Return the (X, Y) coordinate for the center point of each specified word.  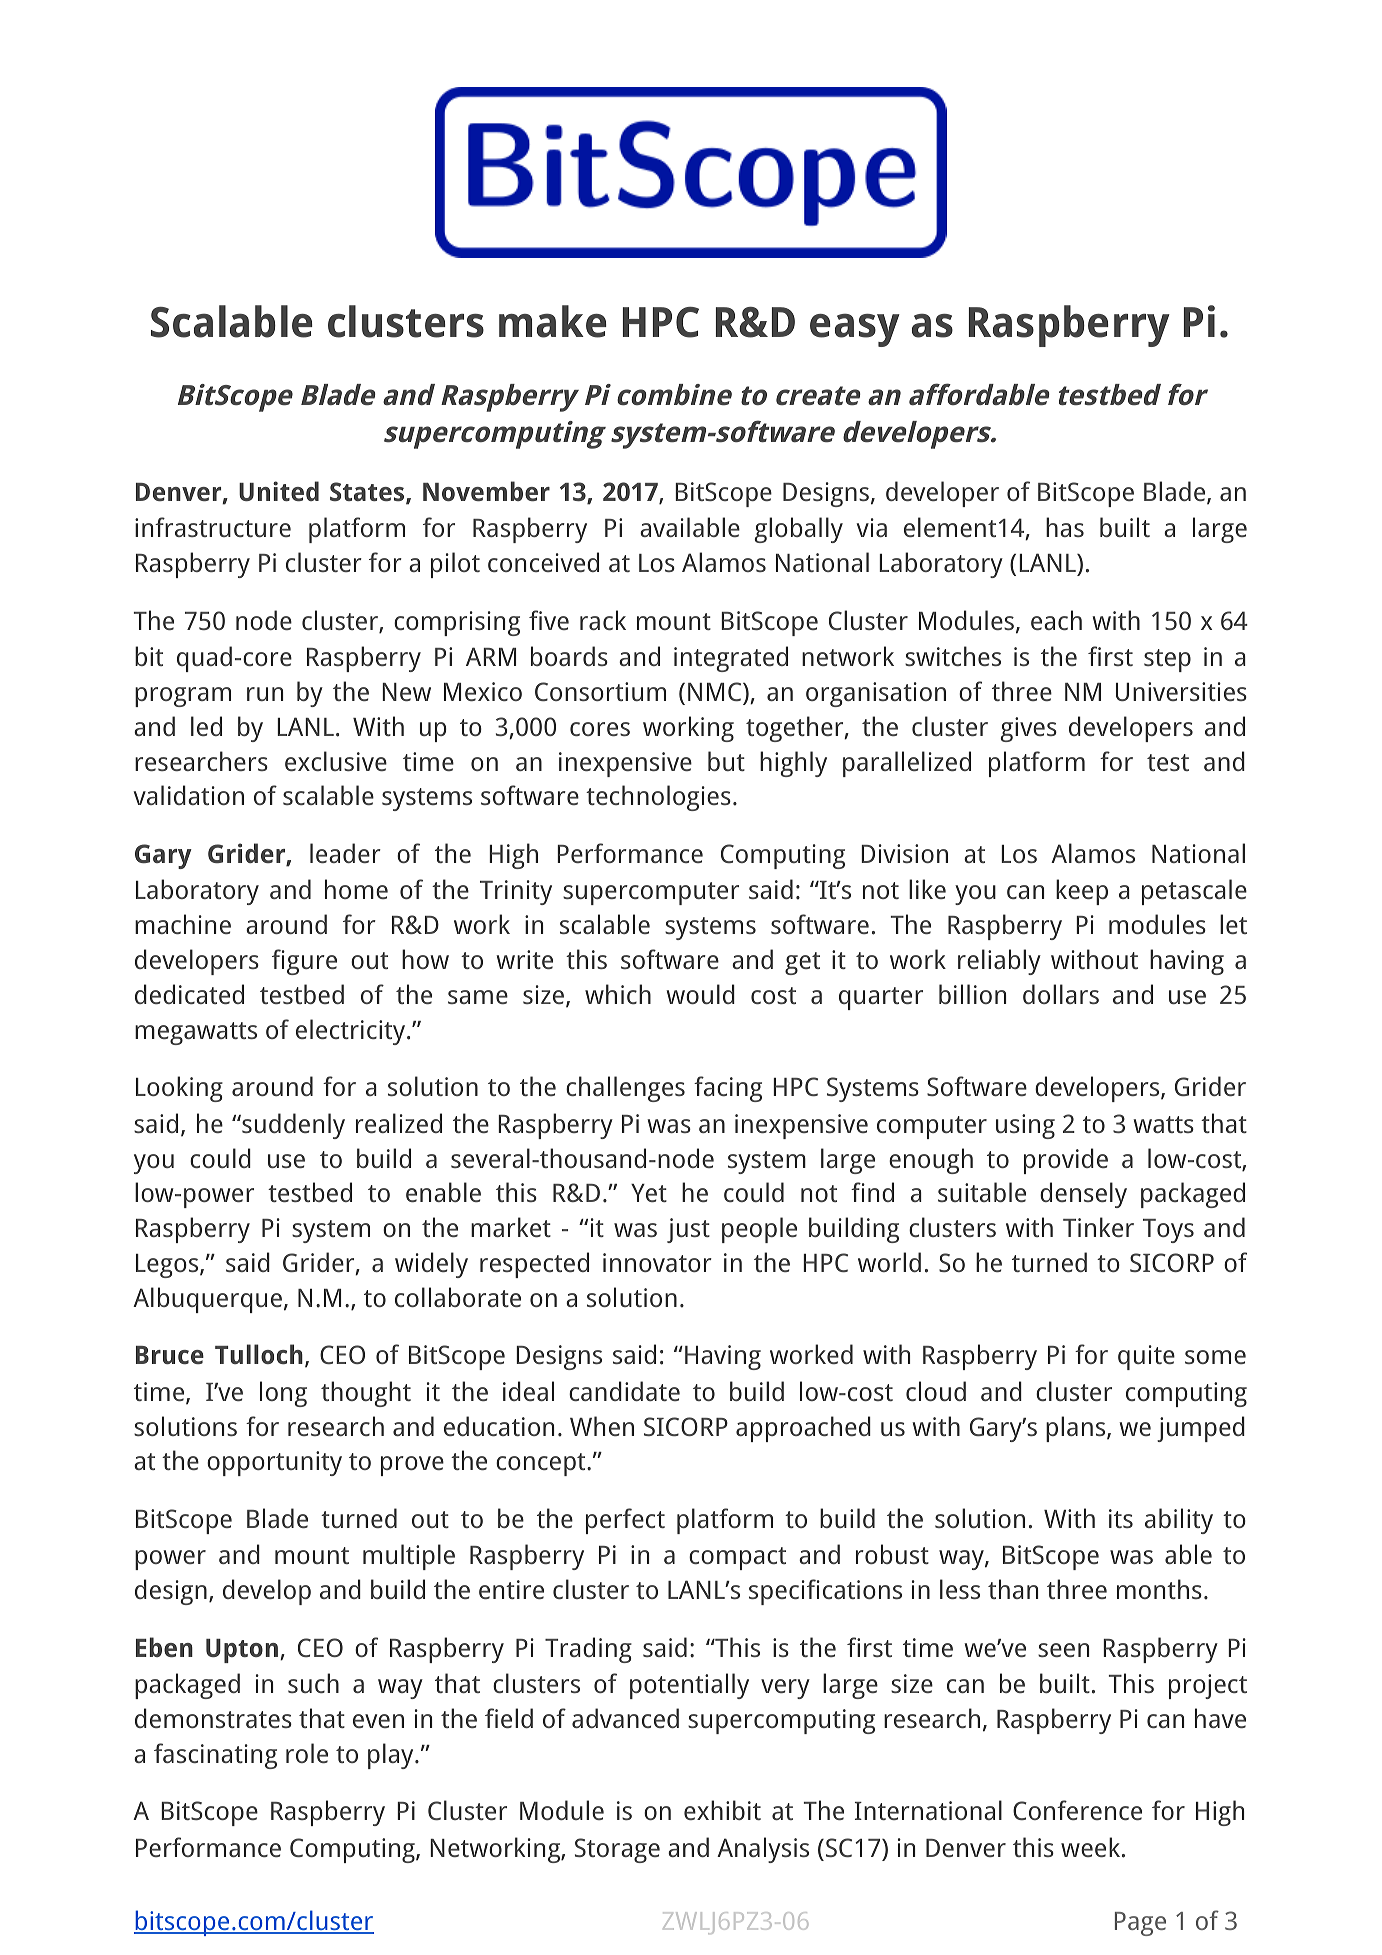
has (1065, 527)
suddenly (292, 1126)
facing (728, 1089)
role (307, 1753)
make (553, 321)
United (279, 491)
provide (1066, 1161)
